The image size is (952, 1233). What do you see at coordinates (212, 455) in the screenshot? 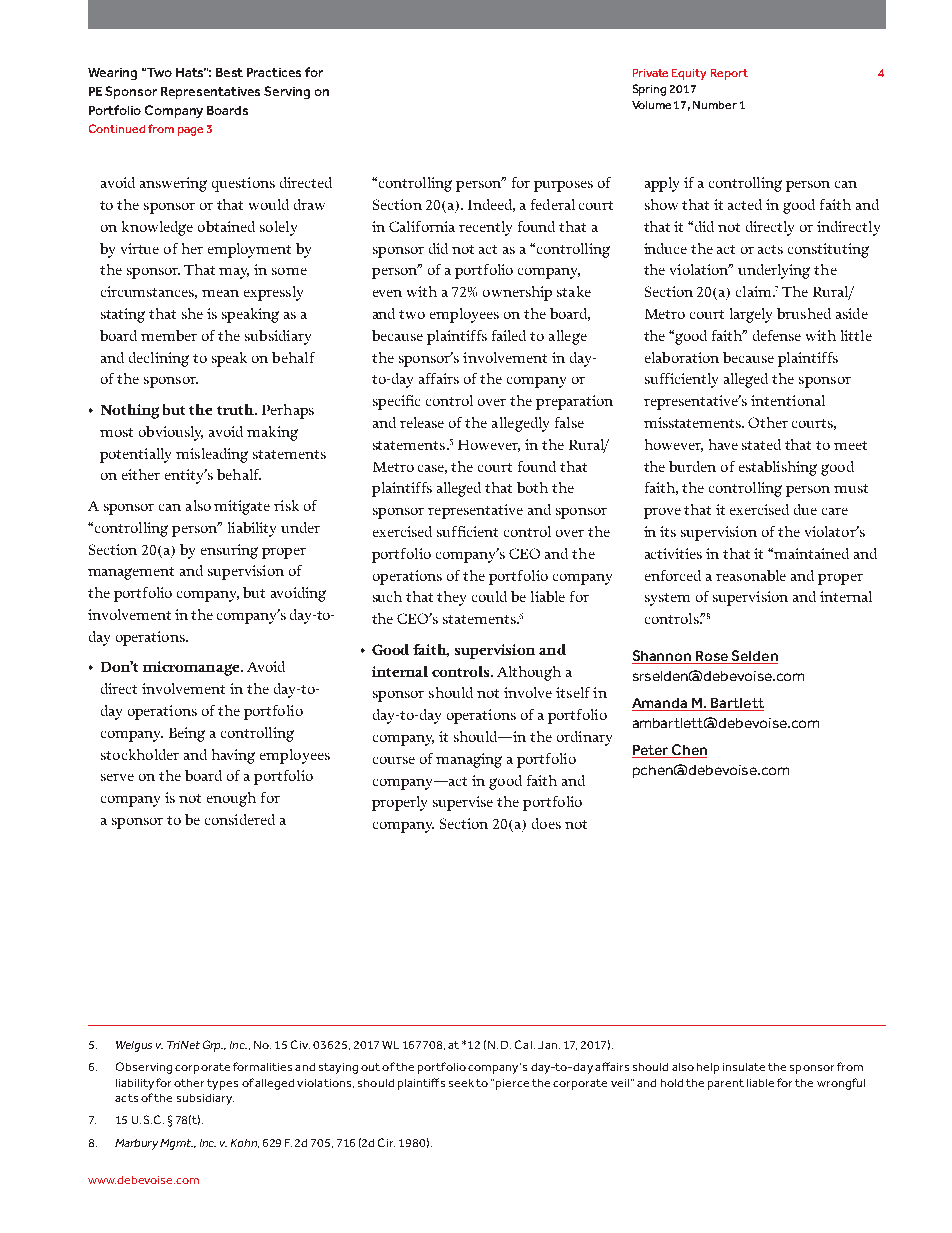
I see `misleading` at bounding box center [212, 455].
